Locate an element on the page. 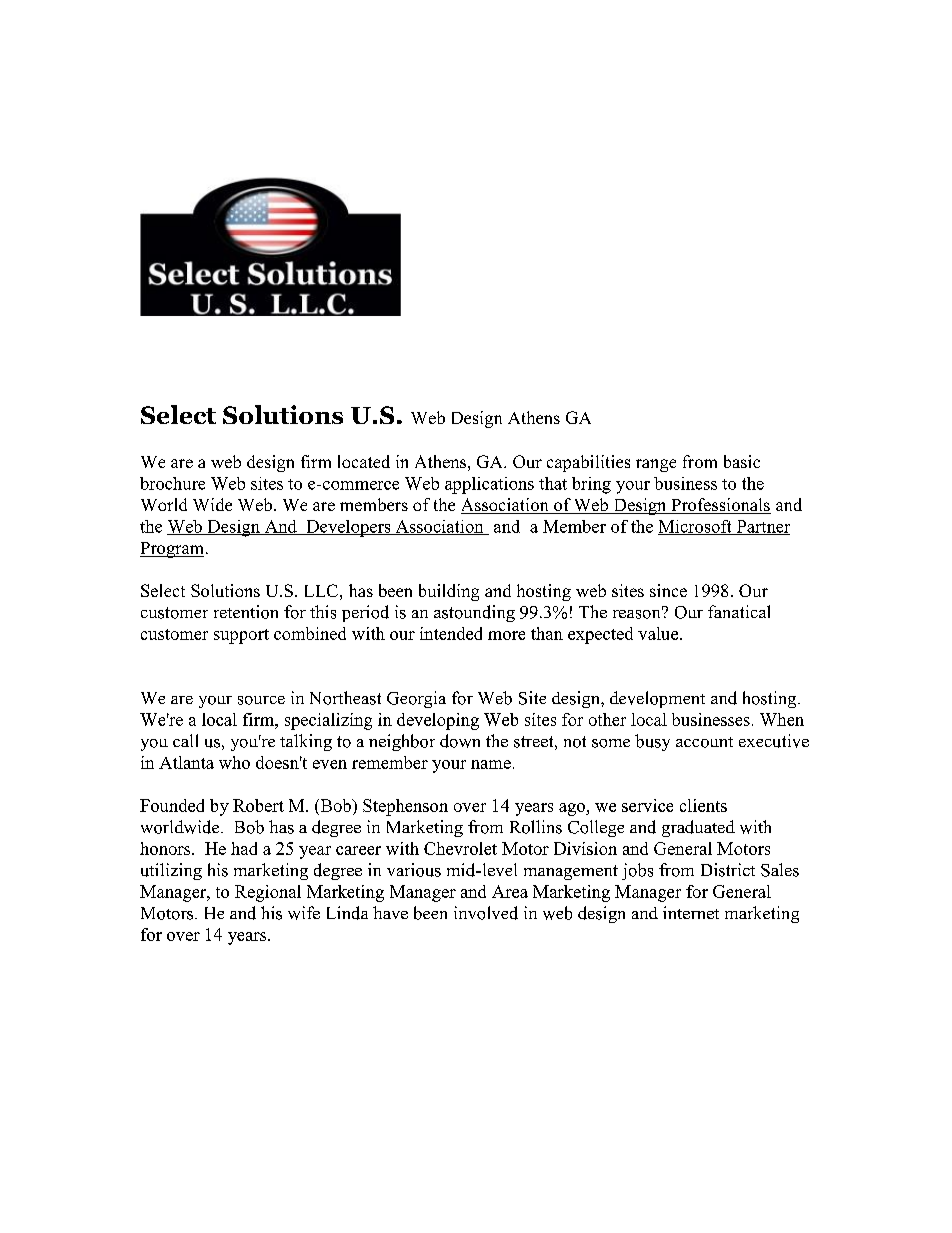  retention is located at coordinates (246, 612).
